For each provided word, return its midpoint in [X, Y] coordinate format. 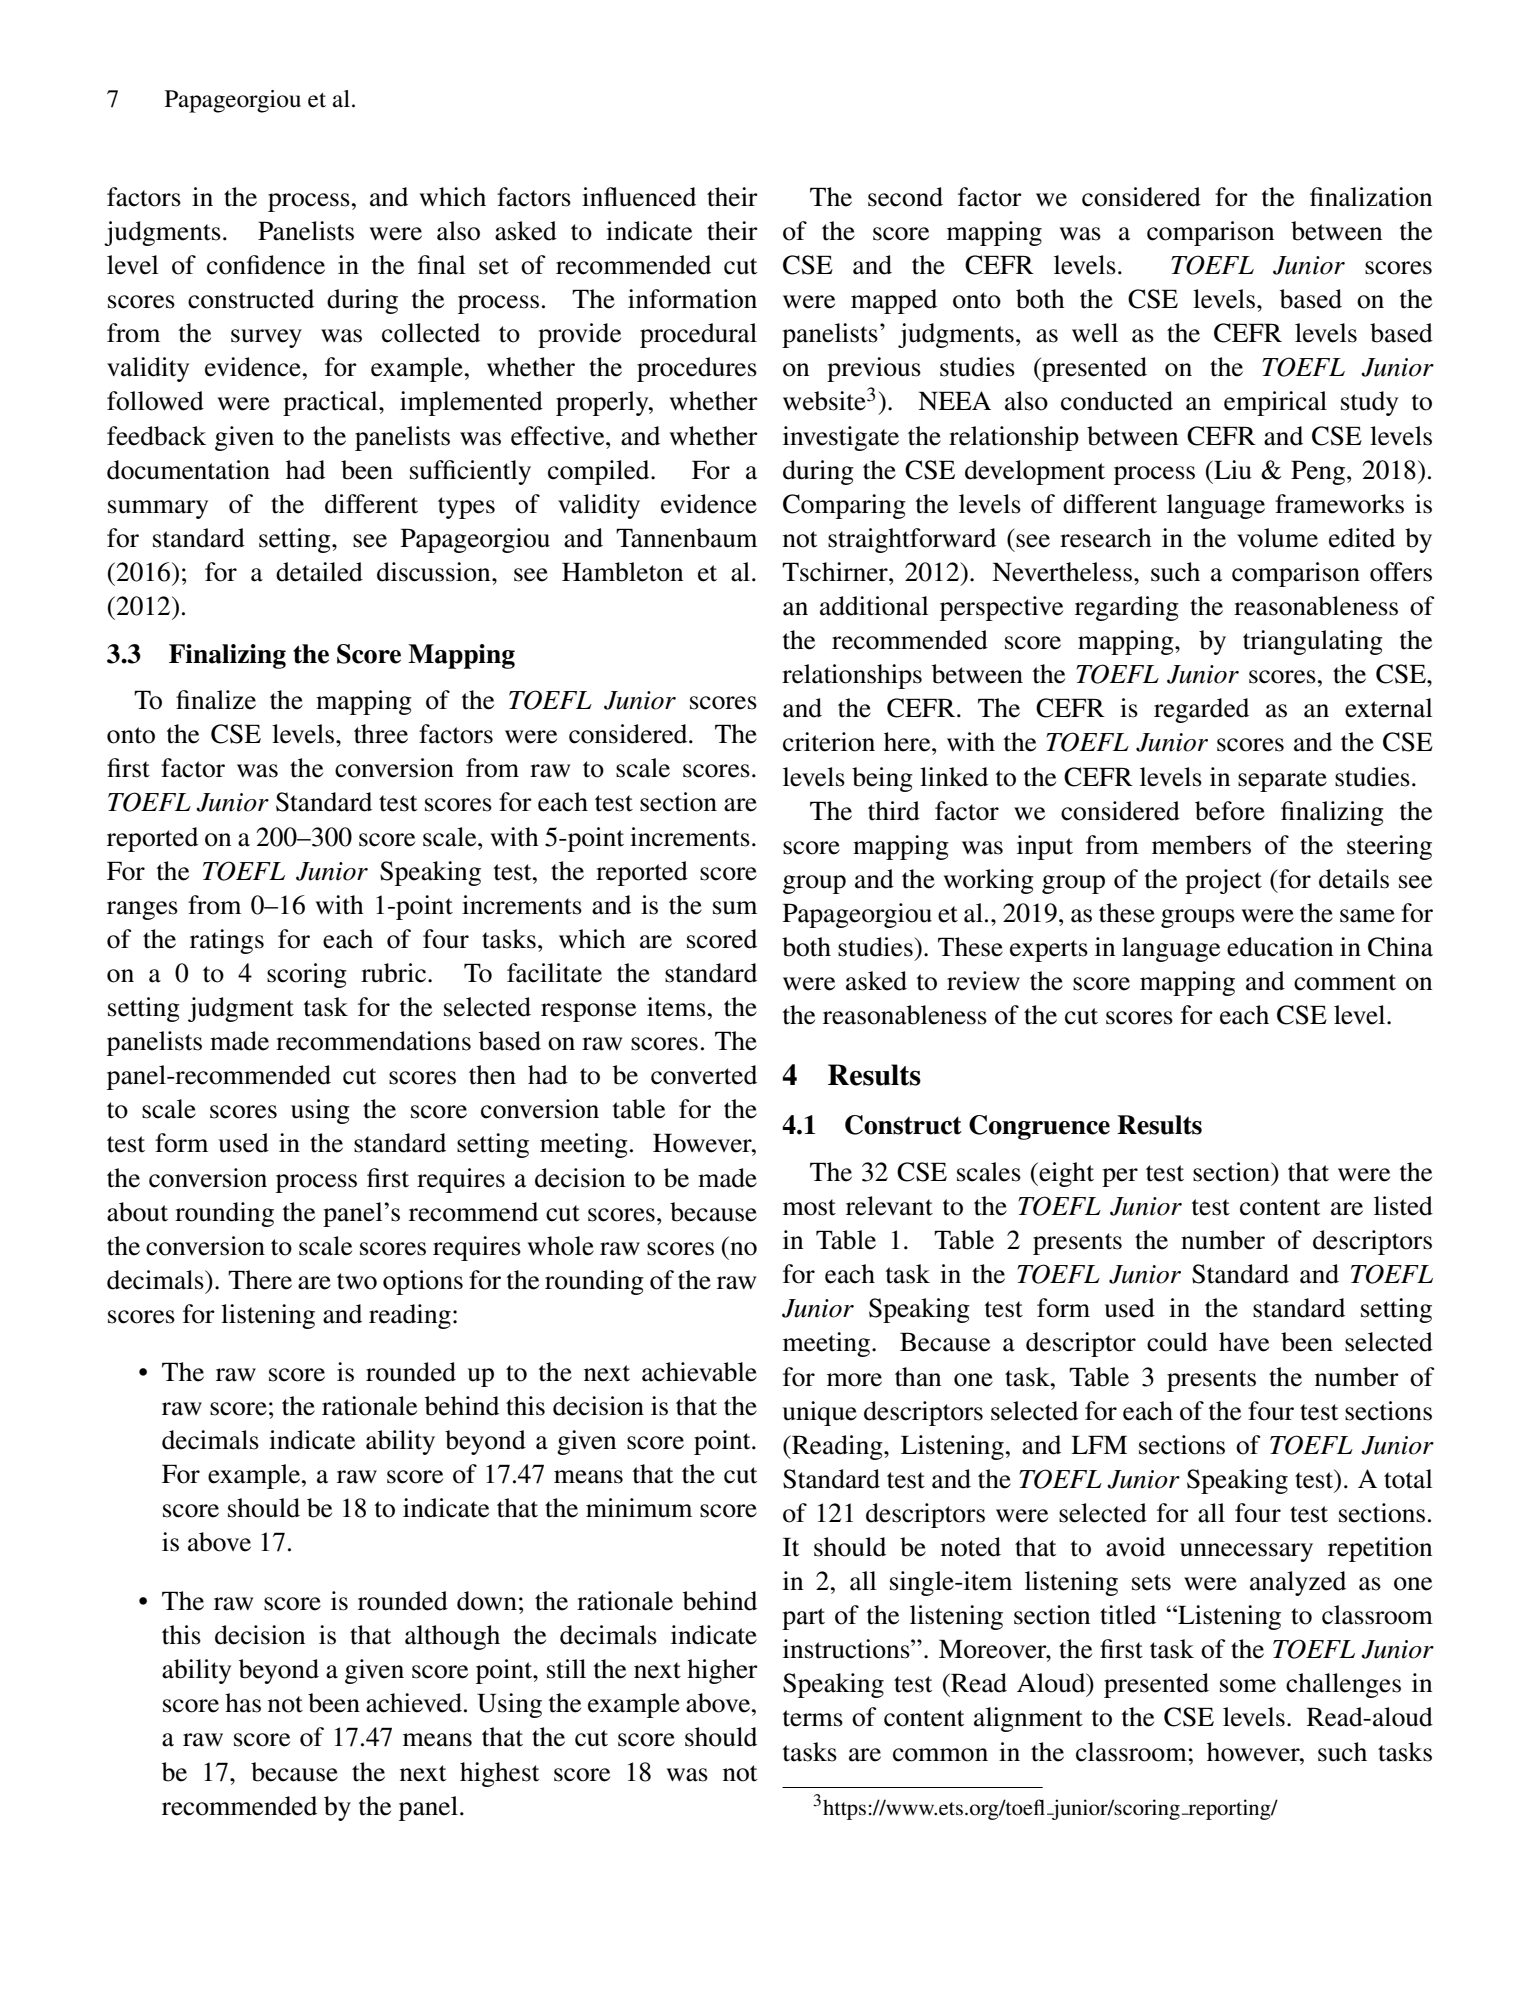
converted [704, 1075]
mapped [894, 301]
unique [820, 1413]
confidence [266, 265]
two [357, 1281]
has [243, 1703]
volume [1277, 538]
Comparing [844, 506]
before [1230, 811]
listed [1403, 1206]
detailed [319, 572]
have [1244, 1342]
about [137, 1212]
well [1095, 333]
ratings [227, 941]
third [894, 811]
